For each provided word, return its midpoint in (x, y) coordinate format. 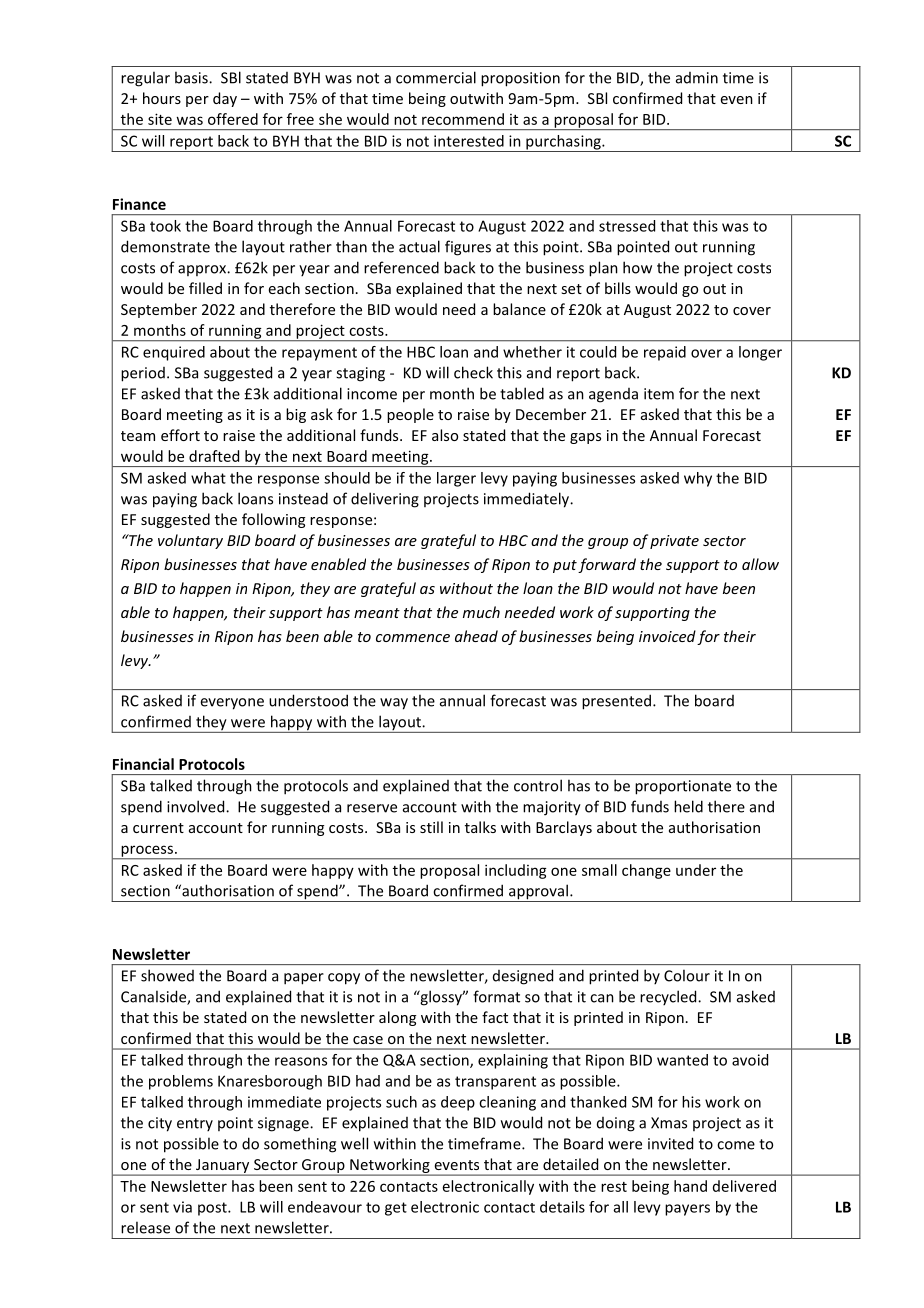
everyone (232, 704)
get (396, 1209)
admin (697, 78)
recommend (463, 119)
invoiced (667, 636)
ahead (476, 636)
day (225, 99)
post (213, 1209)
